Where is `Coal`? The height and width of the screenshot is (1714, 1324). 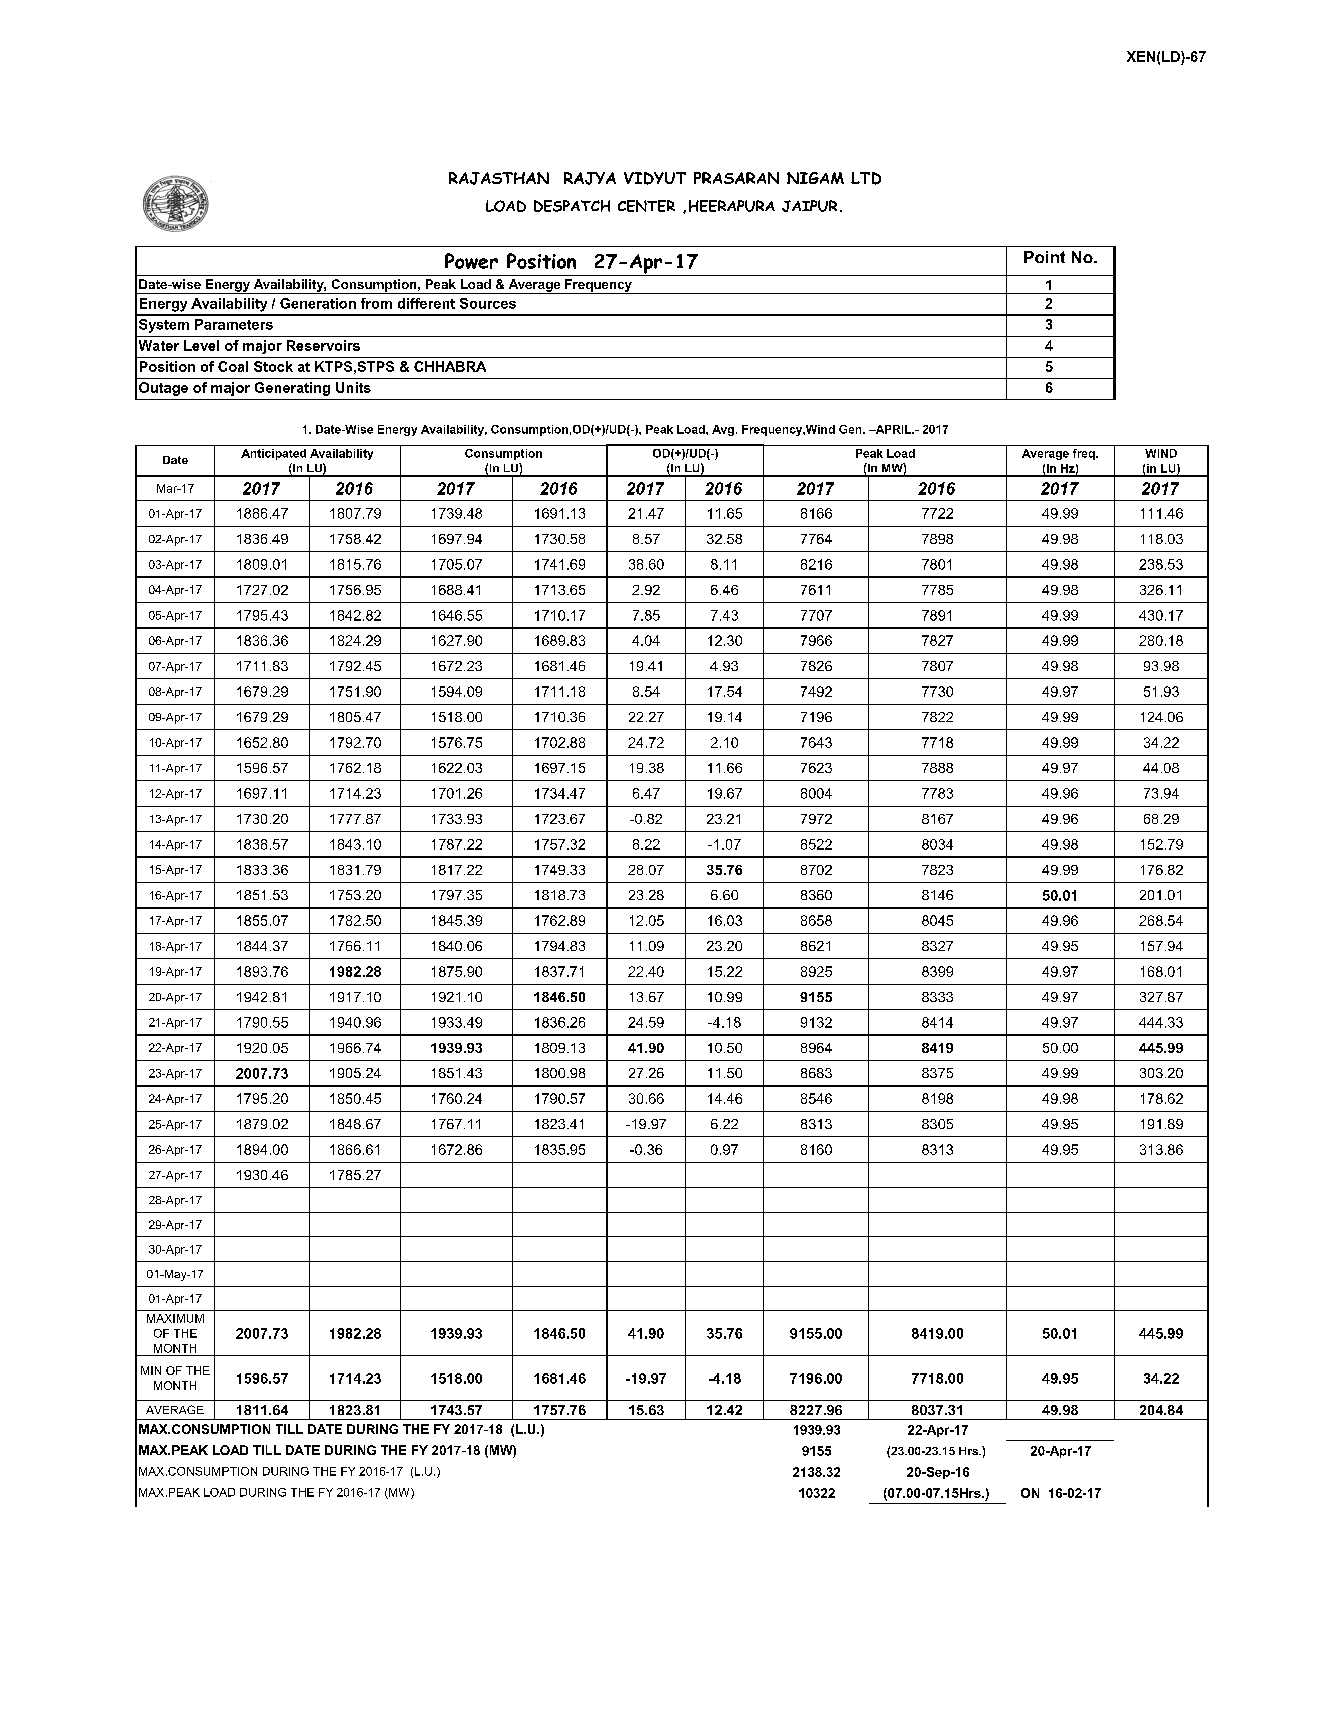 Coal is located at coordinates (233, 366).
